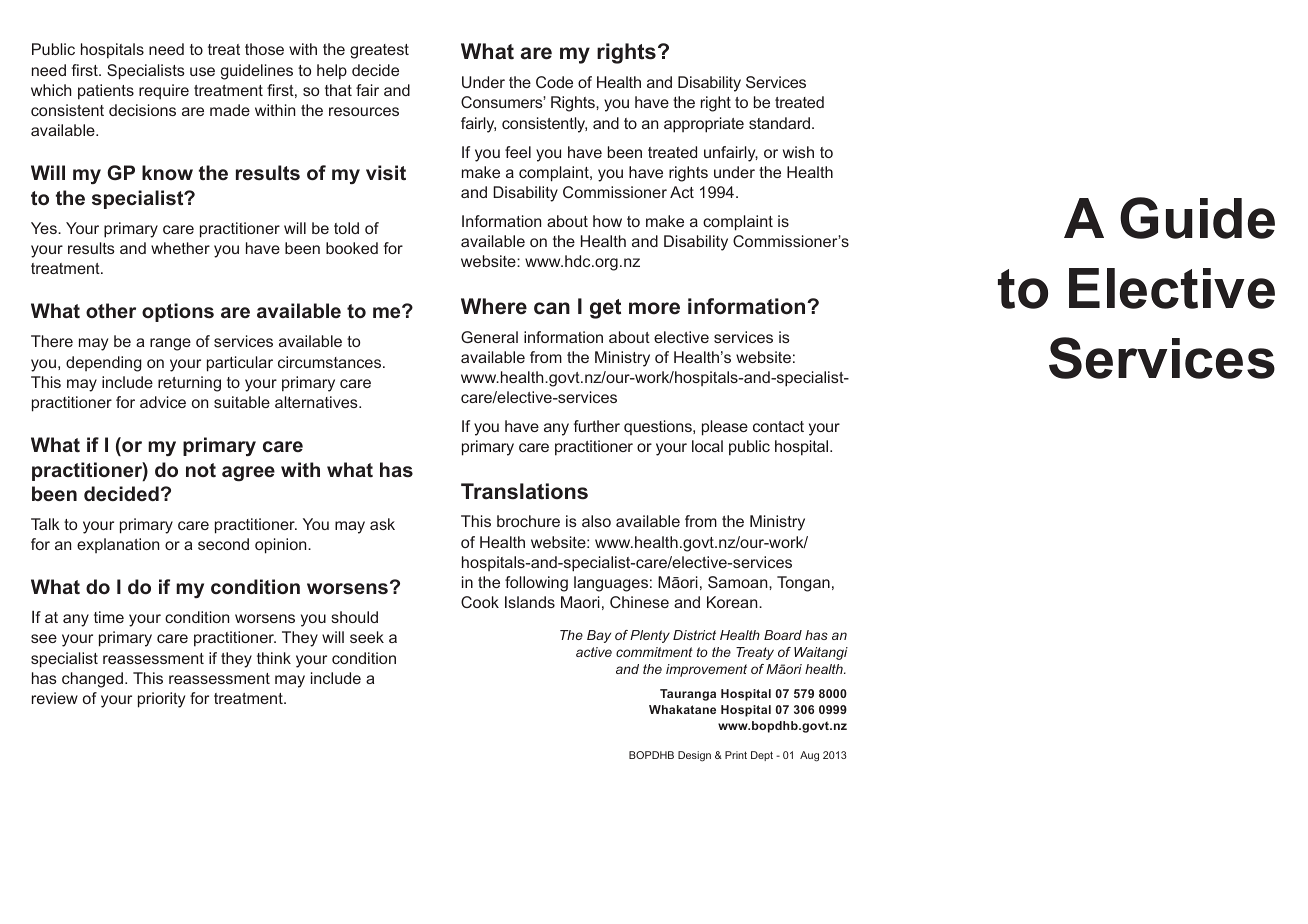 The image size is (1308, 924). What do you see at coordinates (317, 402) in the screenshot?
I see `alternatives` at bounding box center [317, 402].
